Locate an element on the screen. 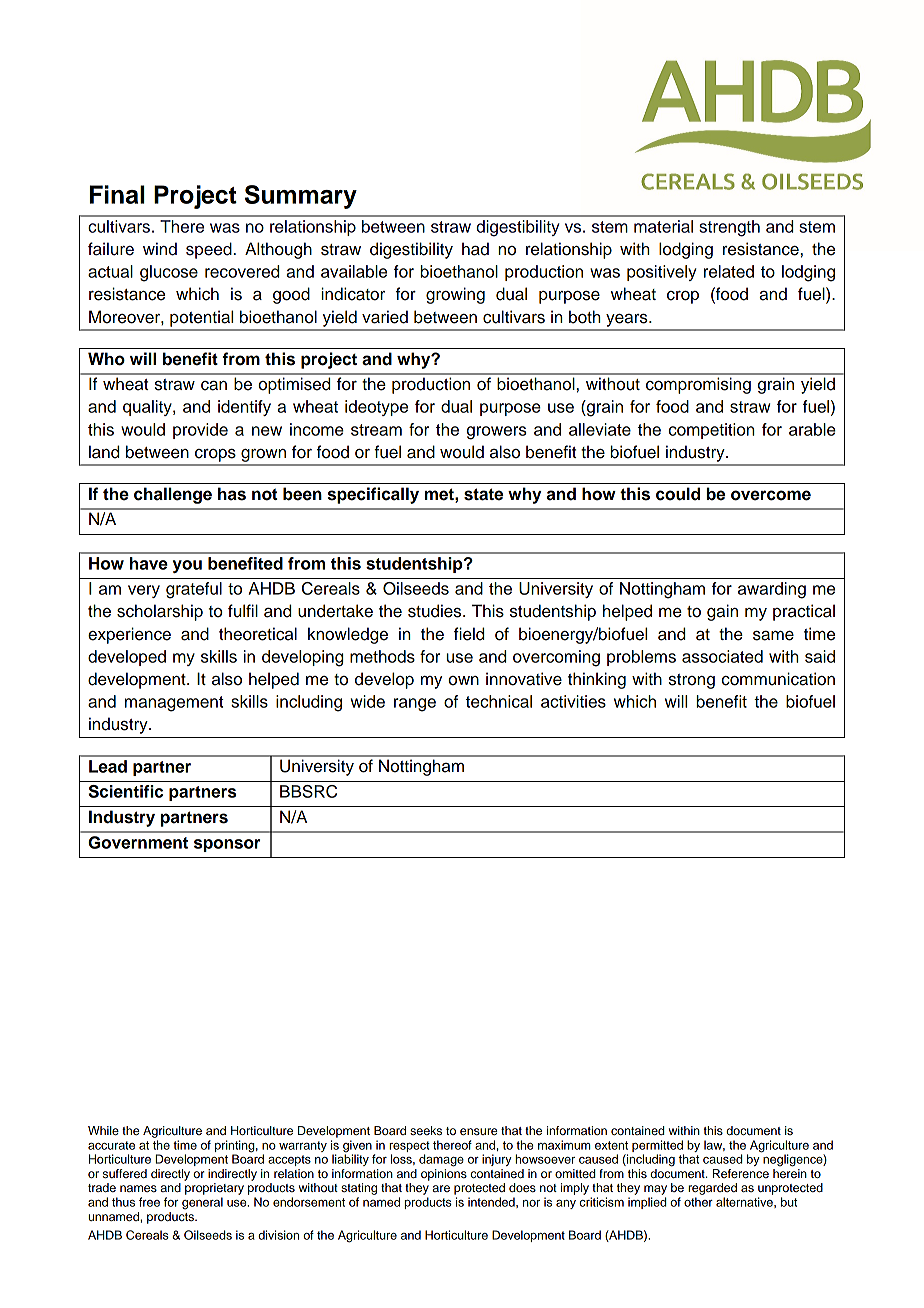 The image size is (924, 1308). general is located at coordinates (202, 1203).
